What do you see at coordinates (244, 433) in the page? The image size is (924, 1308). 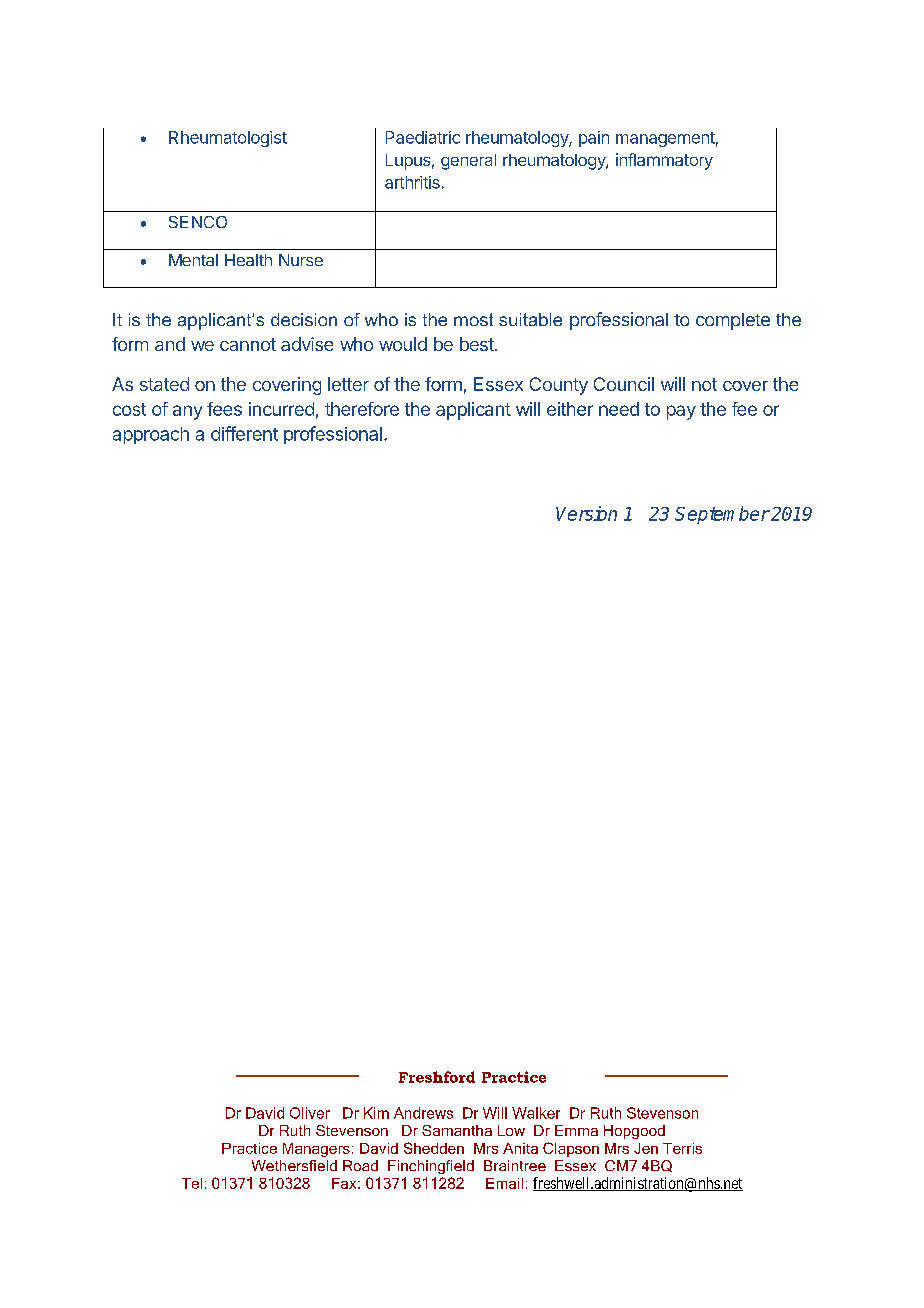 I see `different` at bounding box center [244, 433].
